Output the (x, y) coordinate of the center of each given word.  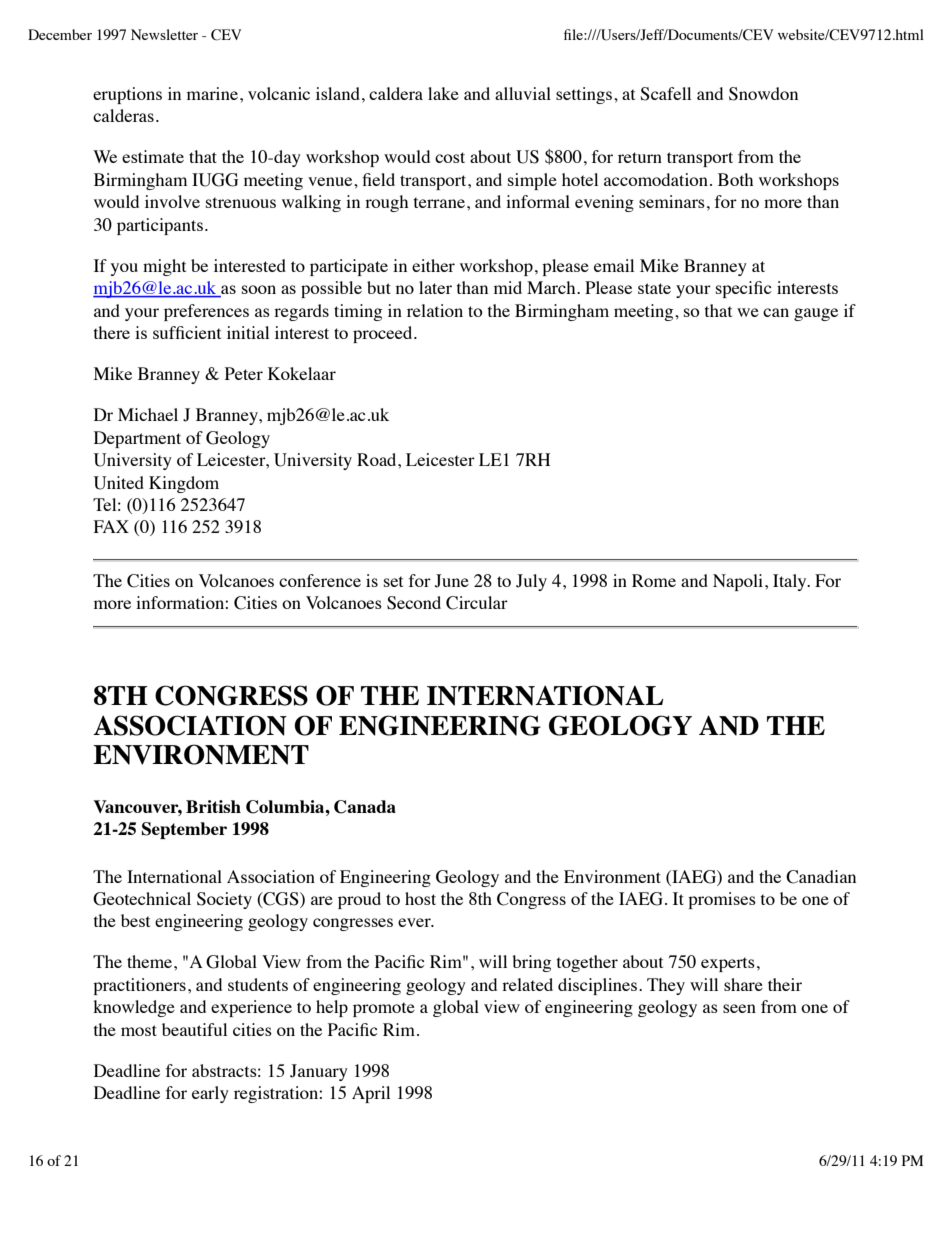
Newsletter (164, 34)
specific (744, 289)
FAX (111, 526)
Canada (365, 807)
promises (722, 900)
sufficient (187, 332)
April (371, 1094)
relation (435, 310)
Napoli (739, 582)
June (452, 581)
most (139, 1030)
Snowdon (763, 94)
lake (443, 93)
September (184, 830)
